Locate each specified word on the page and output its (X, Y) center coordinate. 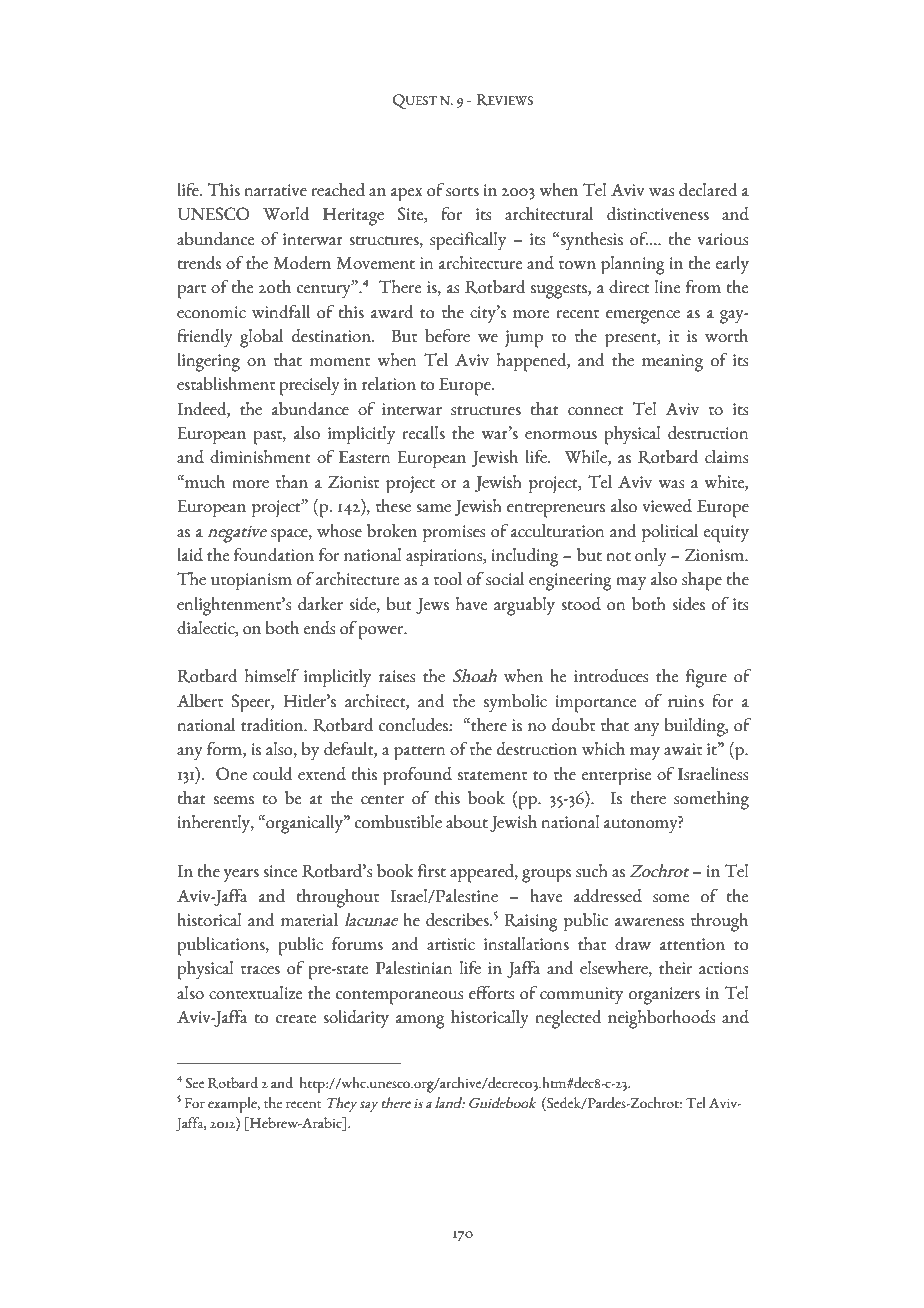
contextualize (255, 993)
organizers (664, 996)
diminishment (260, 457)
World (286, 214)
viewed (667, 506)
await (683, 749)
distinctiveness (658, 214)
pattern (419, 753)
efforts (491, 993)
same (433, 508)
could (273, 774)
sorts (462, 192)
